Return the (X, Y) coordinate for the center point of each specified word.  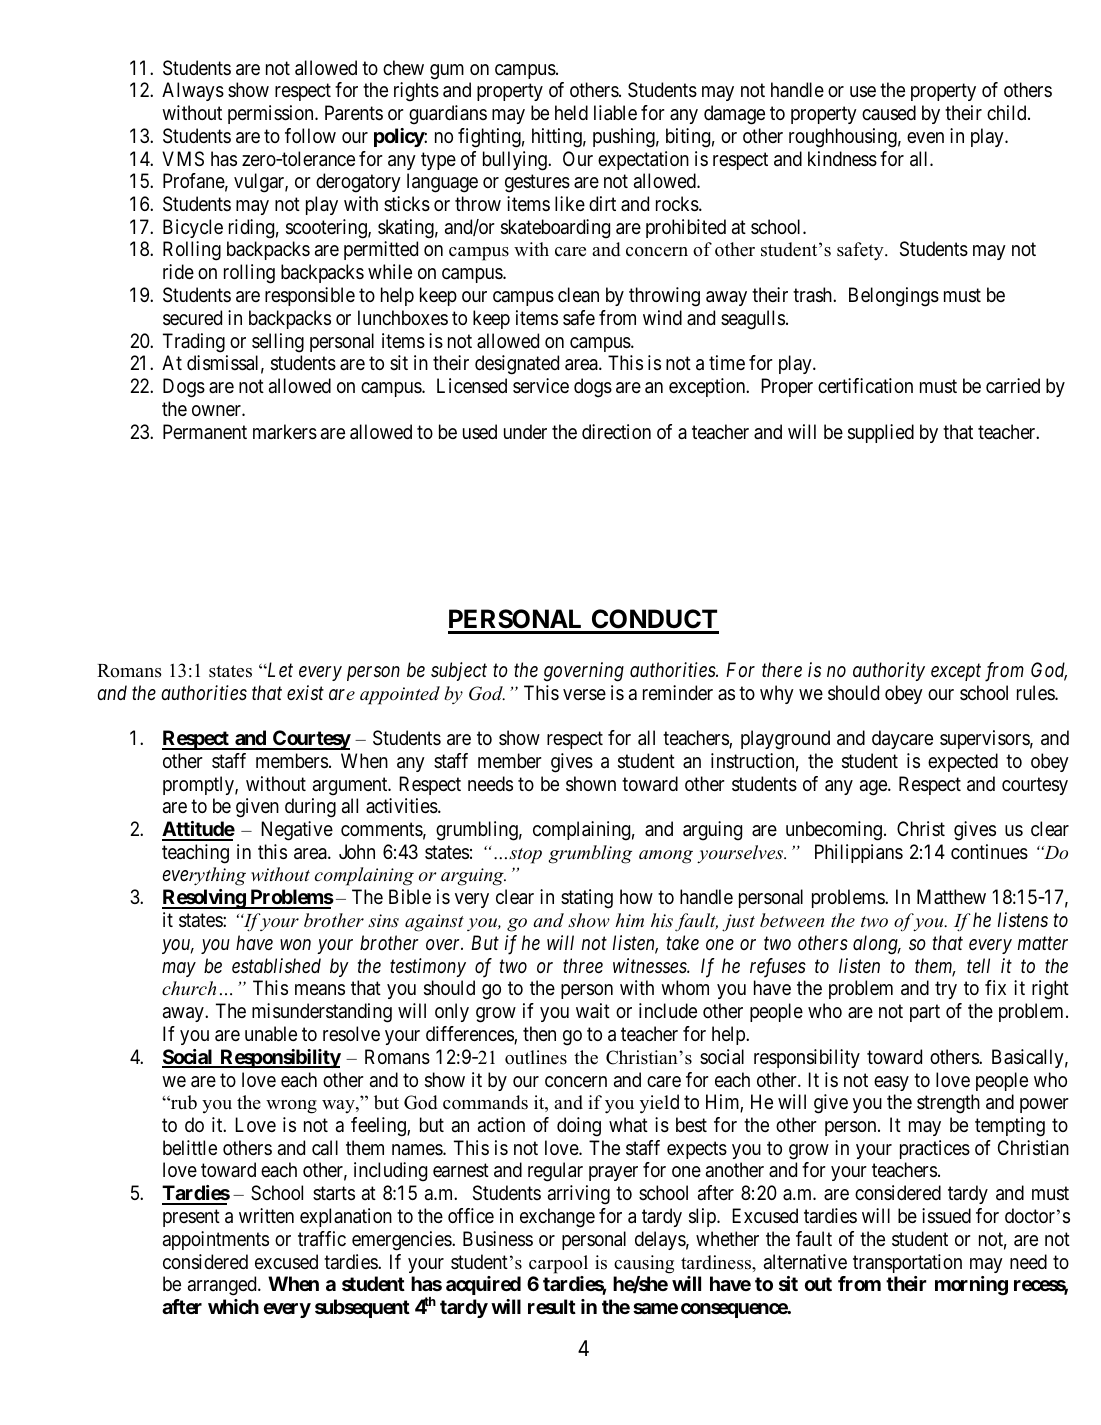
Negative (297, 831)
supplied (881, 433)
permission (272, 114)
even (925, 137)
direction (616, 431)
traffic (322, 1239)
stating (587, 899)
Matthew (951, 897)
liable (615, 113)
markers (285, 432)
